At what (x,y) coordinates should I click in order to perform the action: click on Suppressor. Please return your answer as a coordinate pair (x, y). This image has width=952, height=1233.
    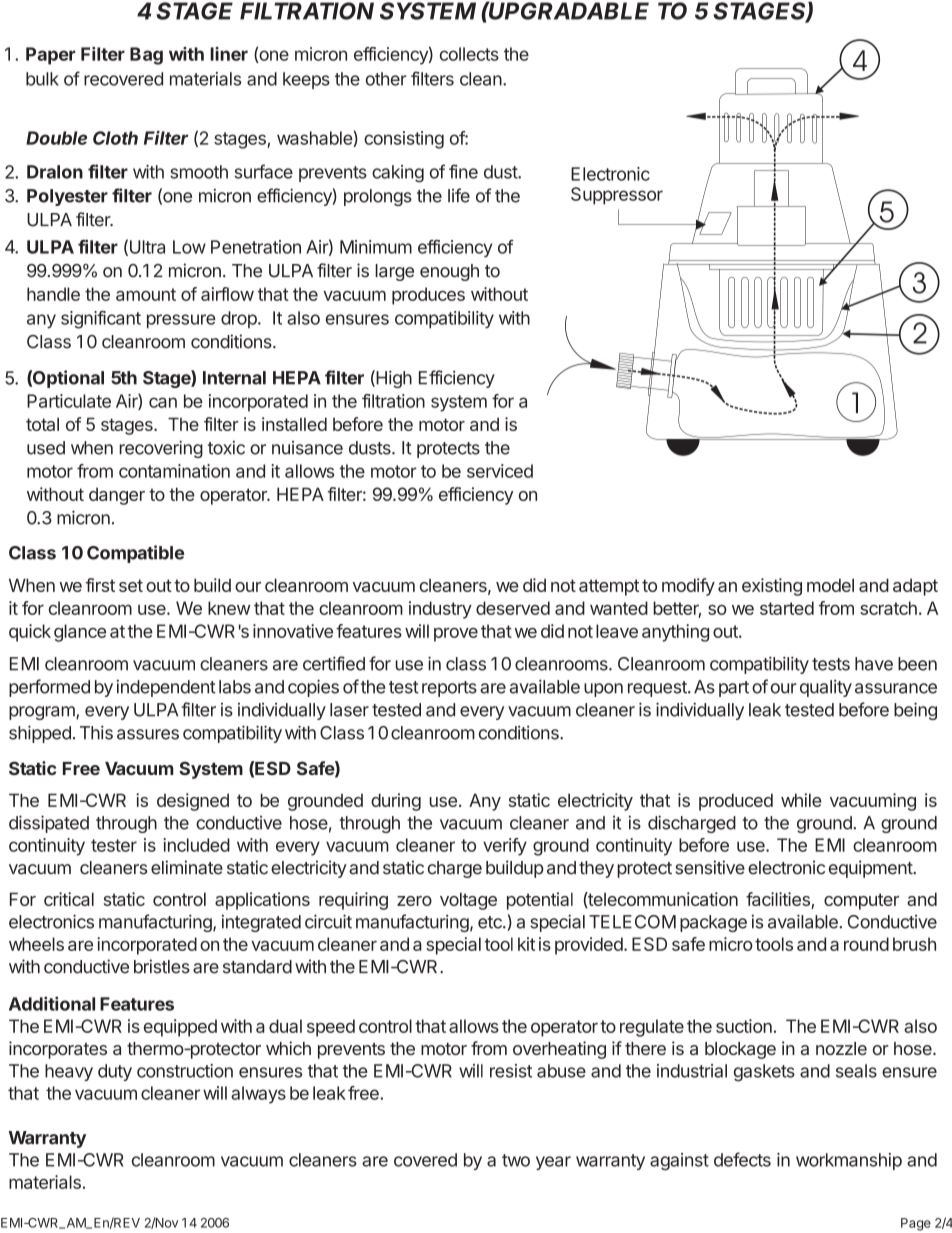
    Looking at the image, I should click on (617, 196).
